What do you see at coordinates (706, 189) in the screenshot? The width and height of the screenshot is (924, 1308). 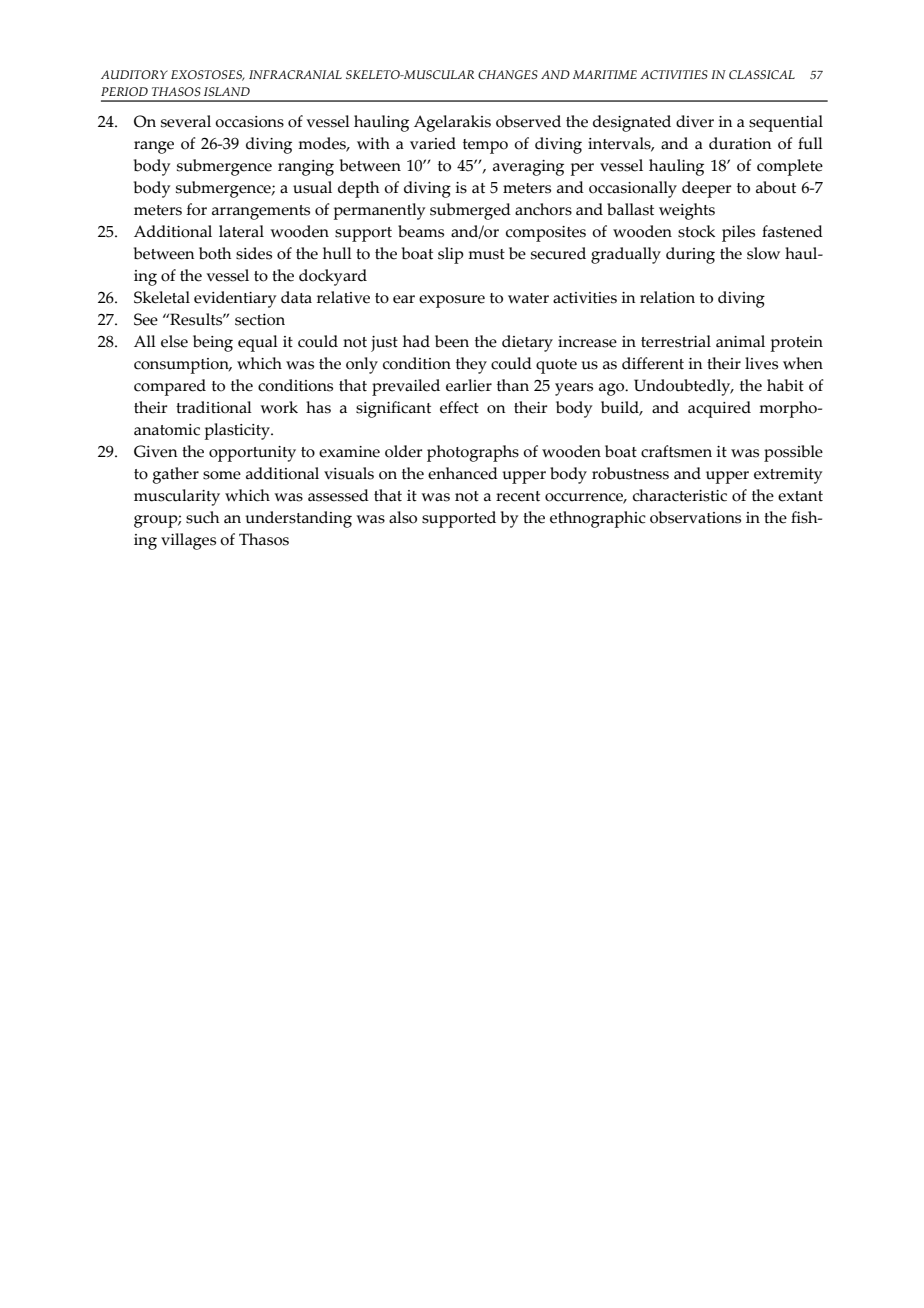 I see `deeper` at bounding box center [706, 189].
